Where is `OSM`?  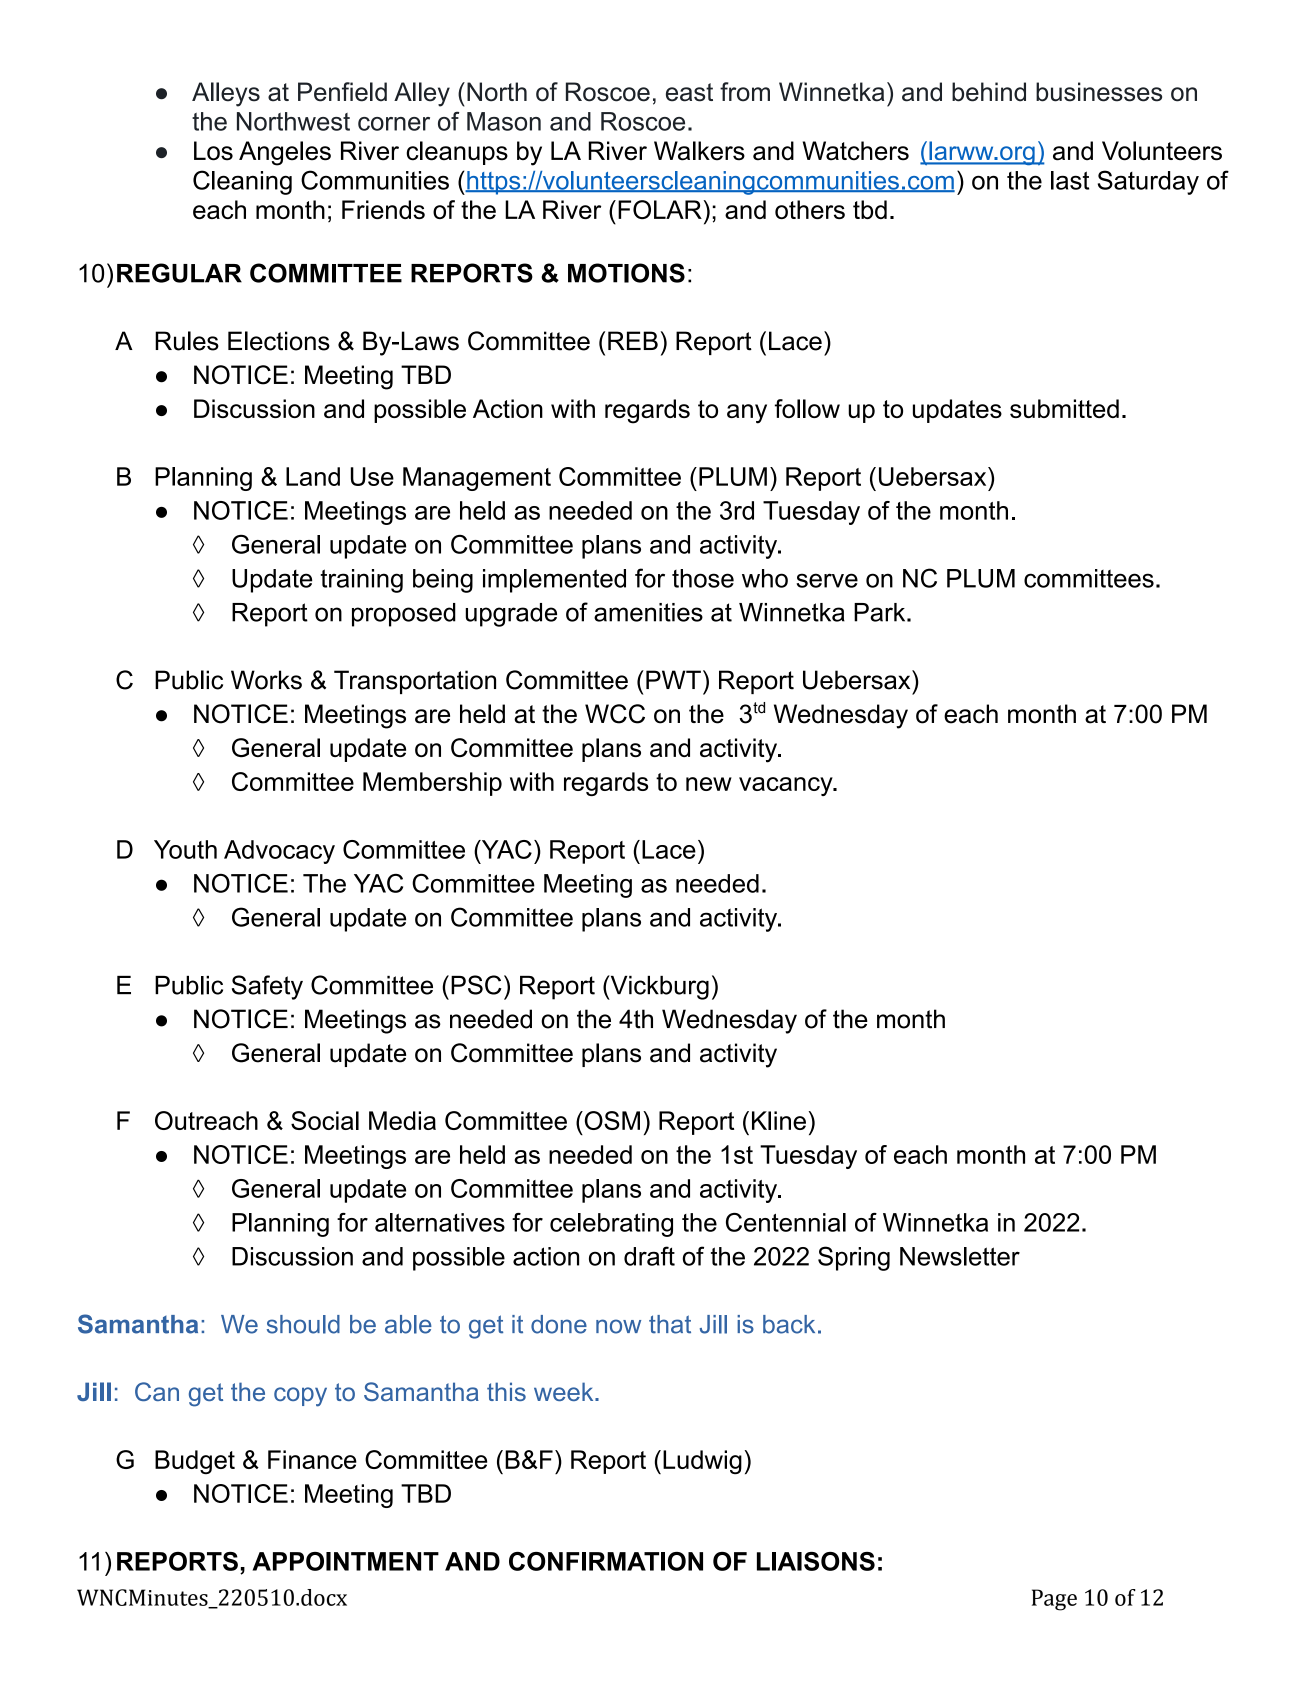
OSM is located at coordinates (611, 1120).
